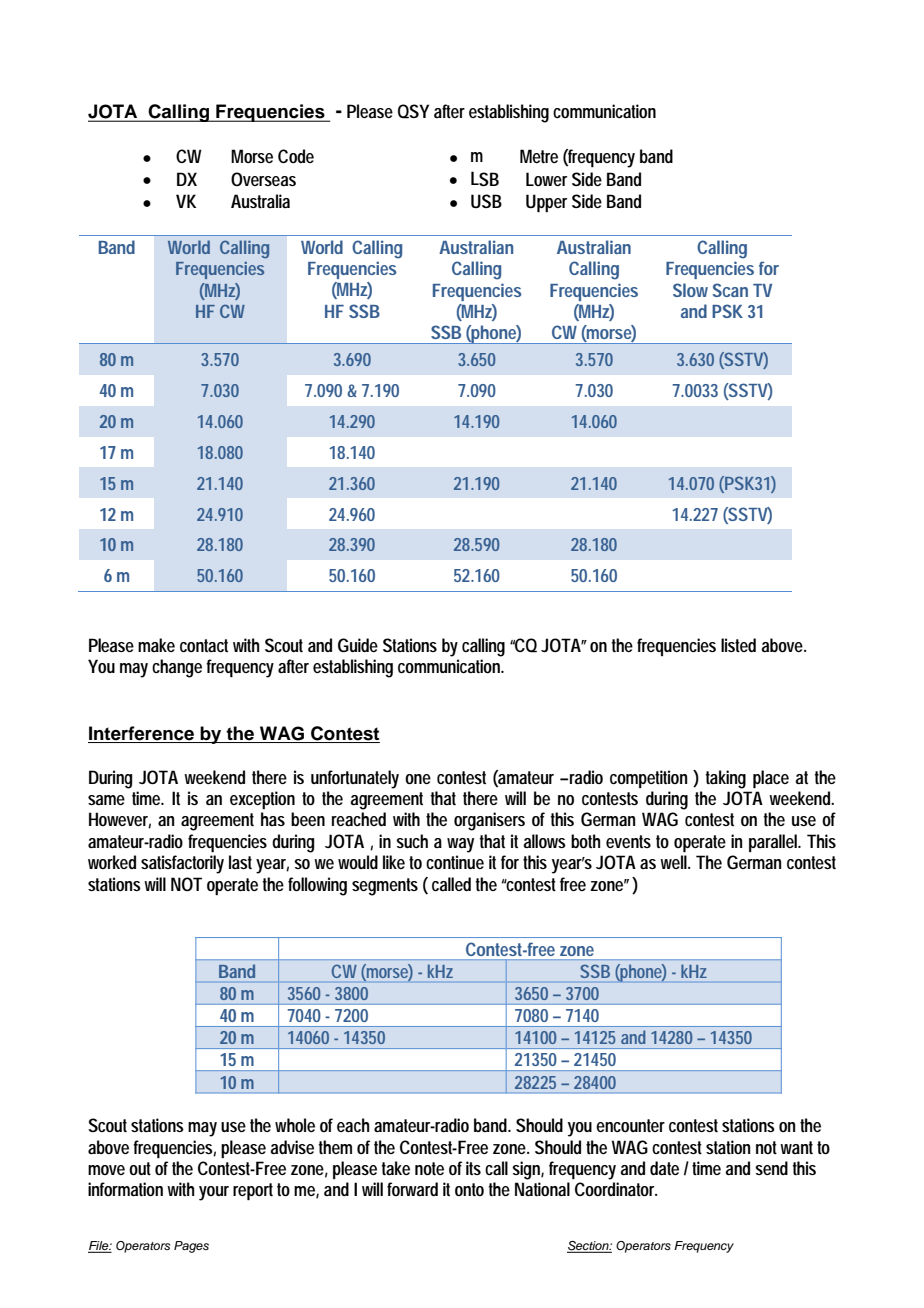 The width and height of the page is (924, 1308). Describe the element at coordinates (455, 862) in the page. I see `continue` at that location.
